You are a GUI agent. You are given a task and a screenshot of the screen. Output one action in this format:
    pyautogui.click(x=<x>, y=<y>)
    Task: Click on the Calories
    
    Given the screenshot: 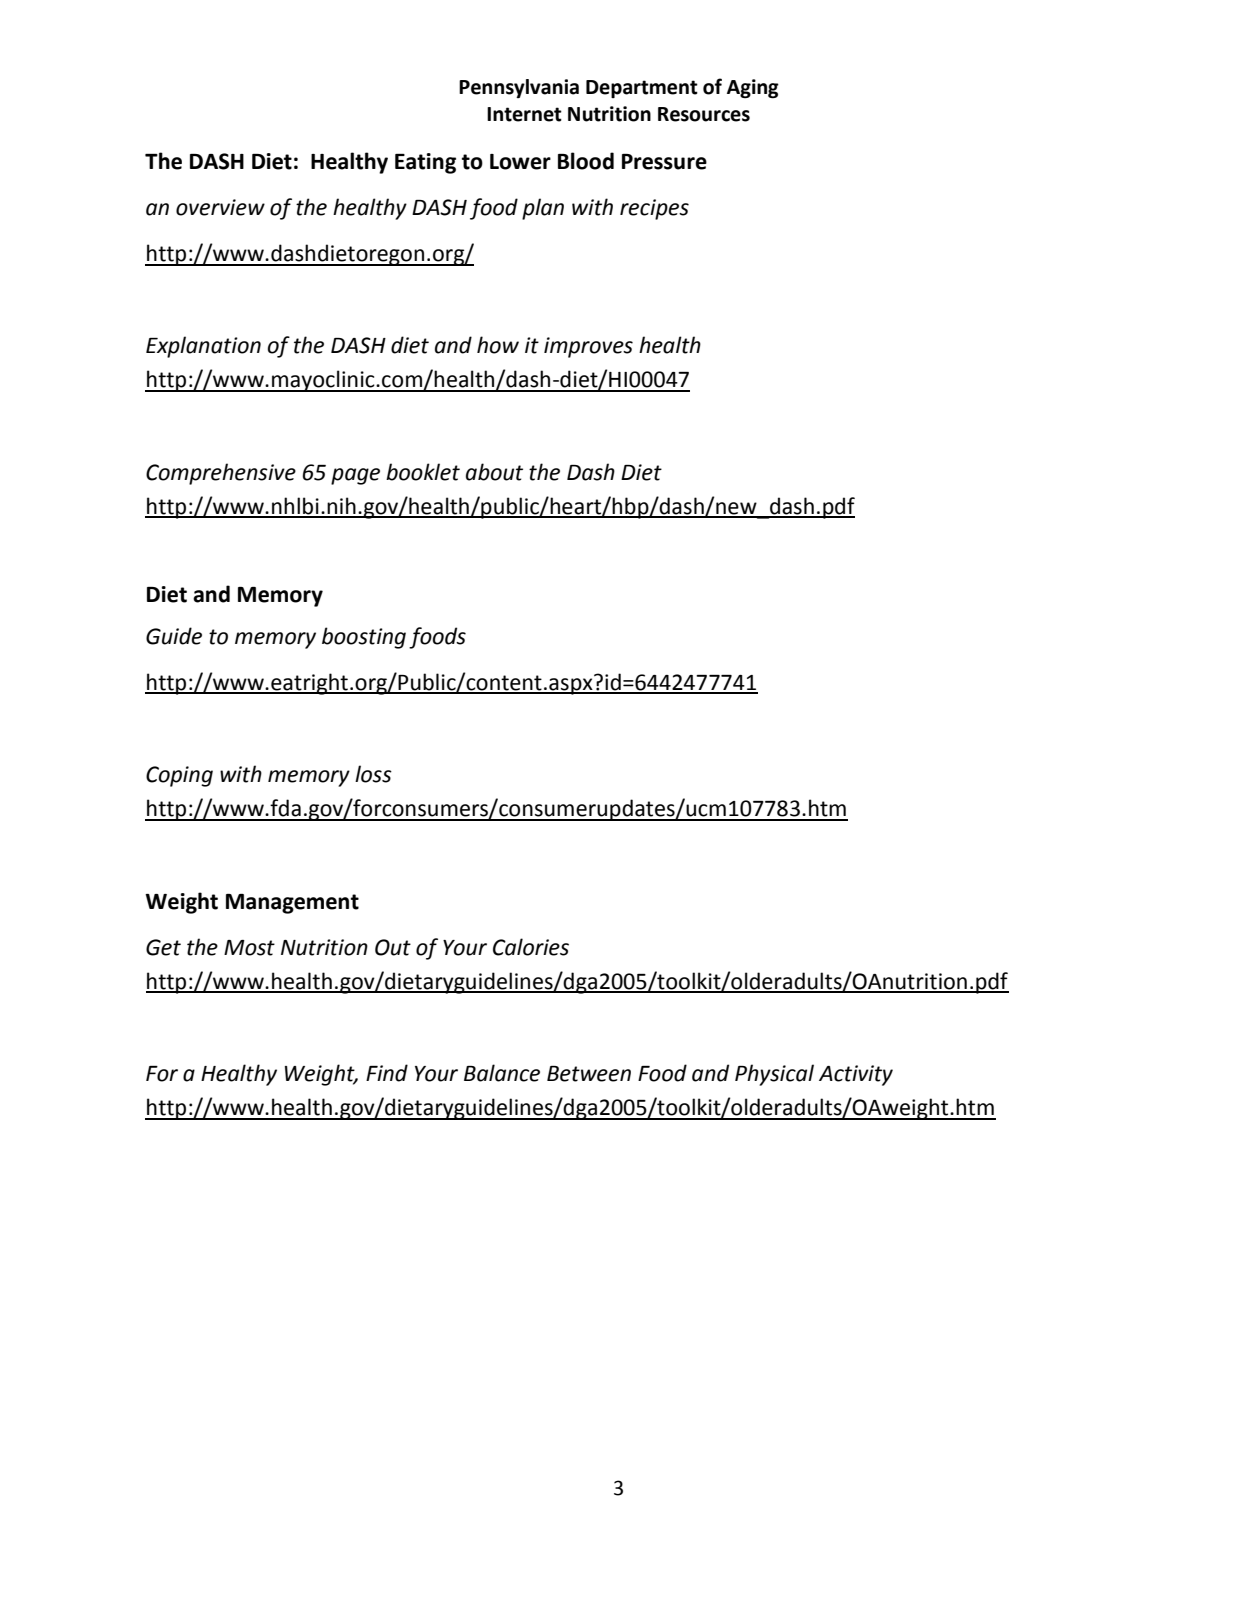 What is the action you would take?
    pyautogui.click(x=531, y=947)
